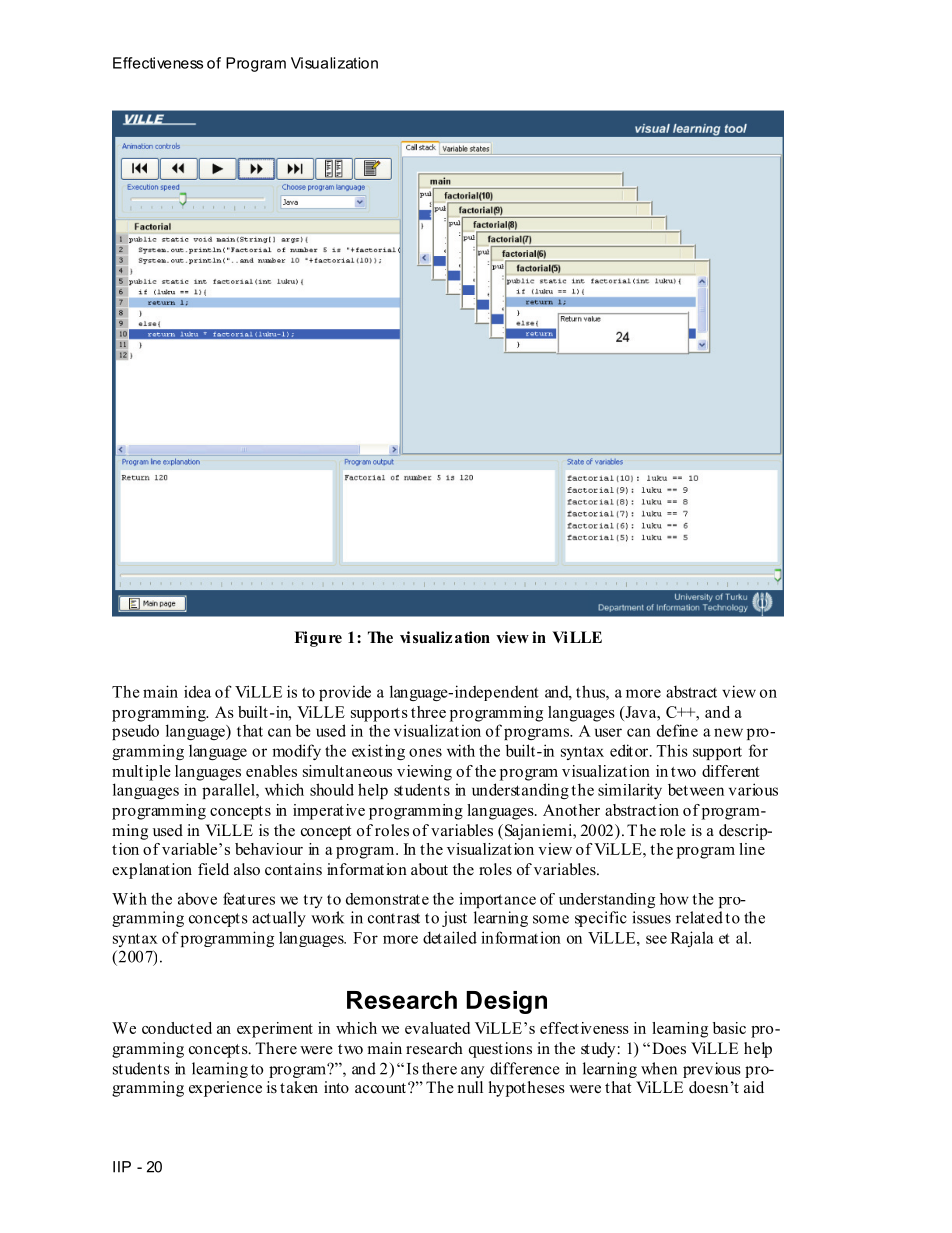  What do you see at coordinates (318, 639) in the screenshot?
I see `Figure` at bounding box center [318, 639].
